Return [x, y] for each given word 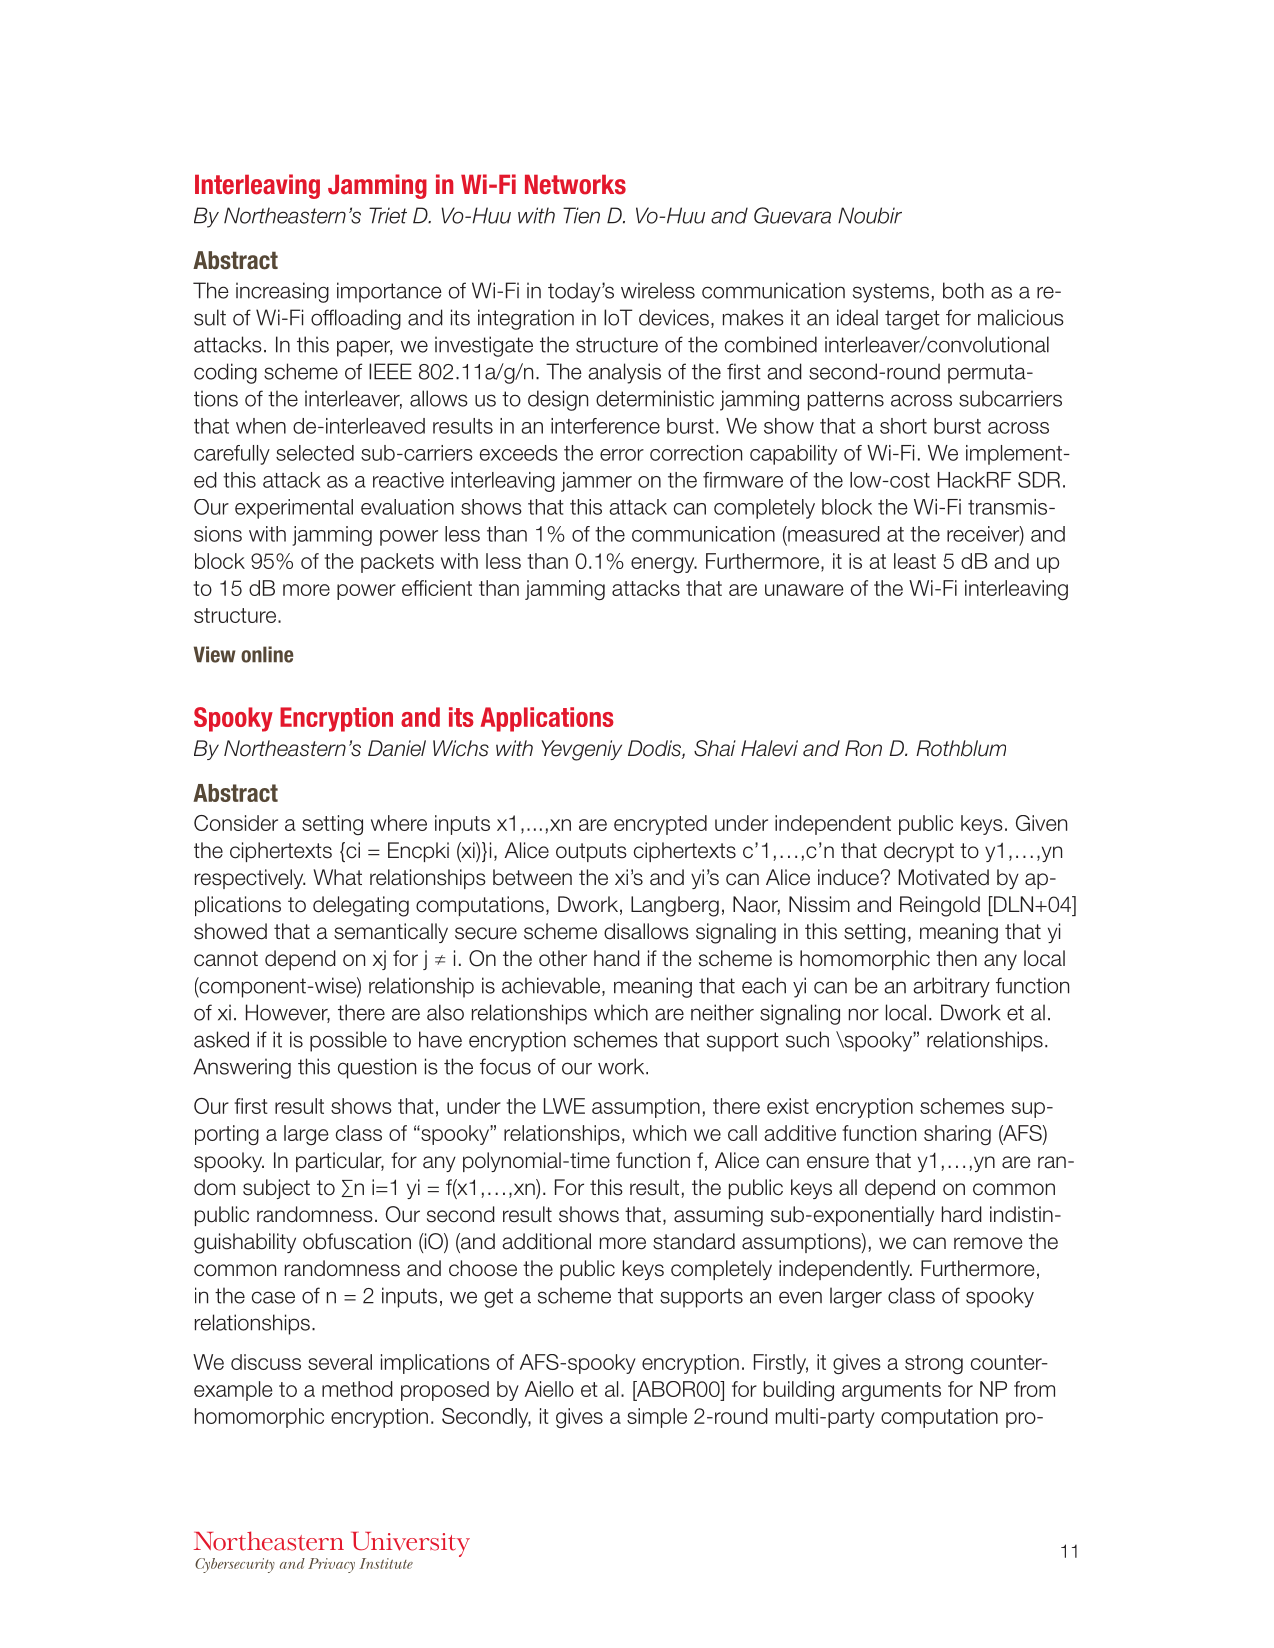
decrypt [919, 852]
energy [664, 565]
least [915, 561]
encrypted [660, 825]
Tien [581, 215]
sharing [957, 1135]
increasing [282, 292]
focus [505, 1066]
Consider [236, 823]
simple [657, 1418]
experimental [294, 509]
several [340, 1362]
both [963, 290]
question [377, 1068]
